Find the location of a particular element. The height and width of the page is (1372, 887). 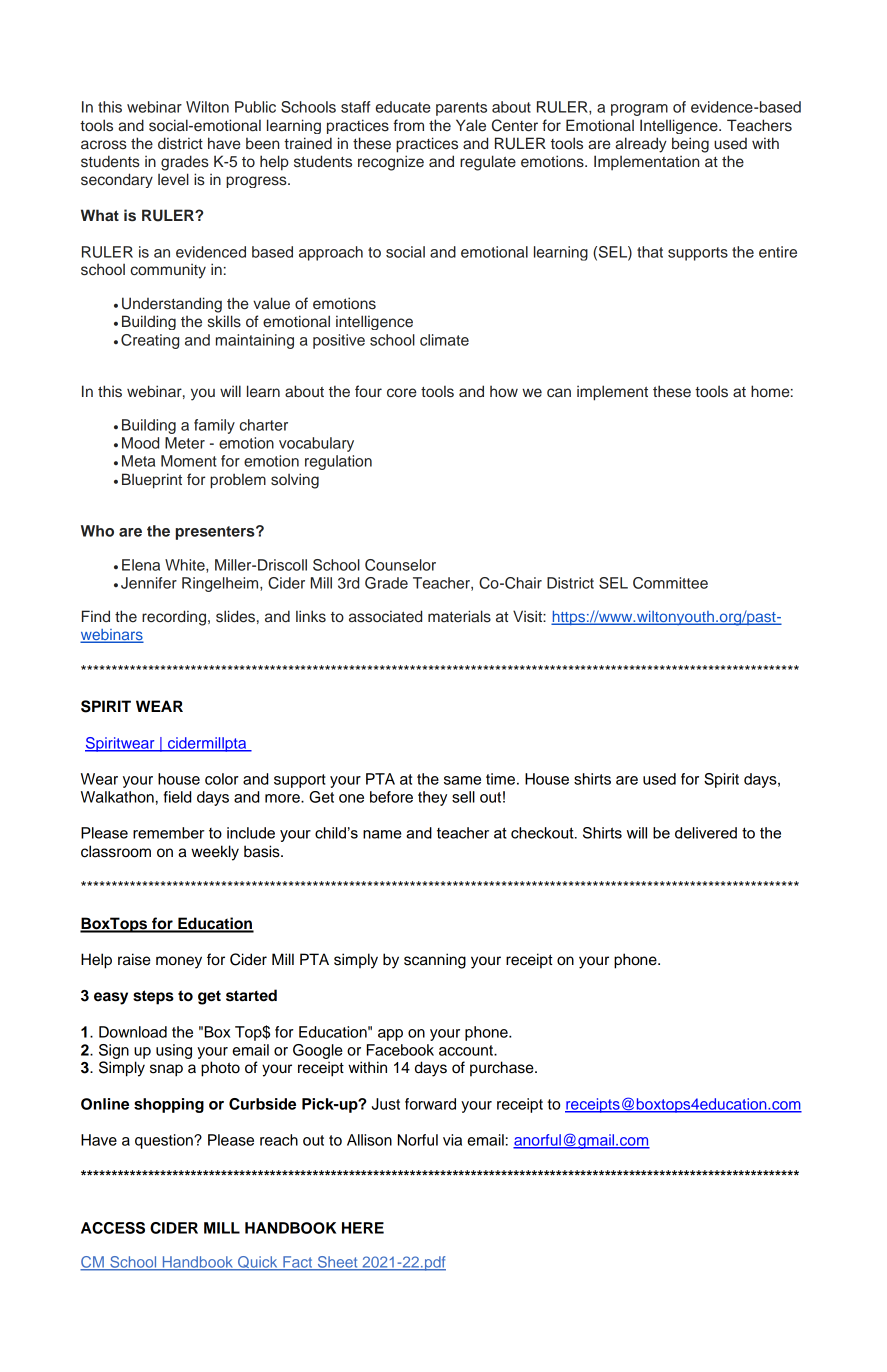

name is located at coordinates (382, 834).
